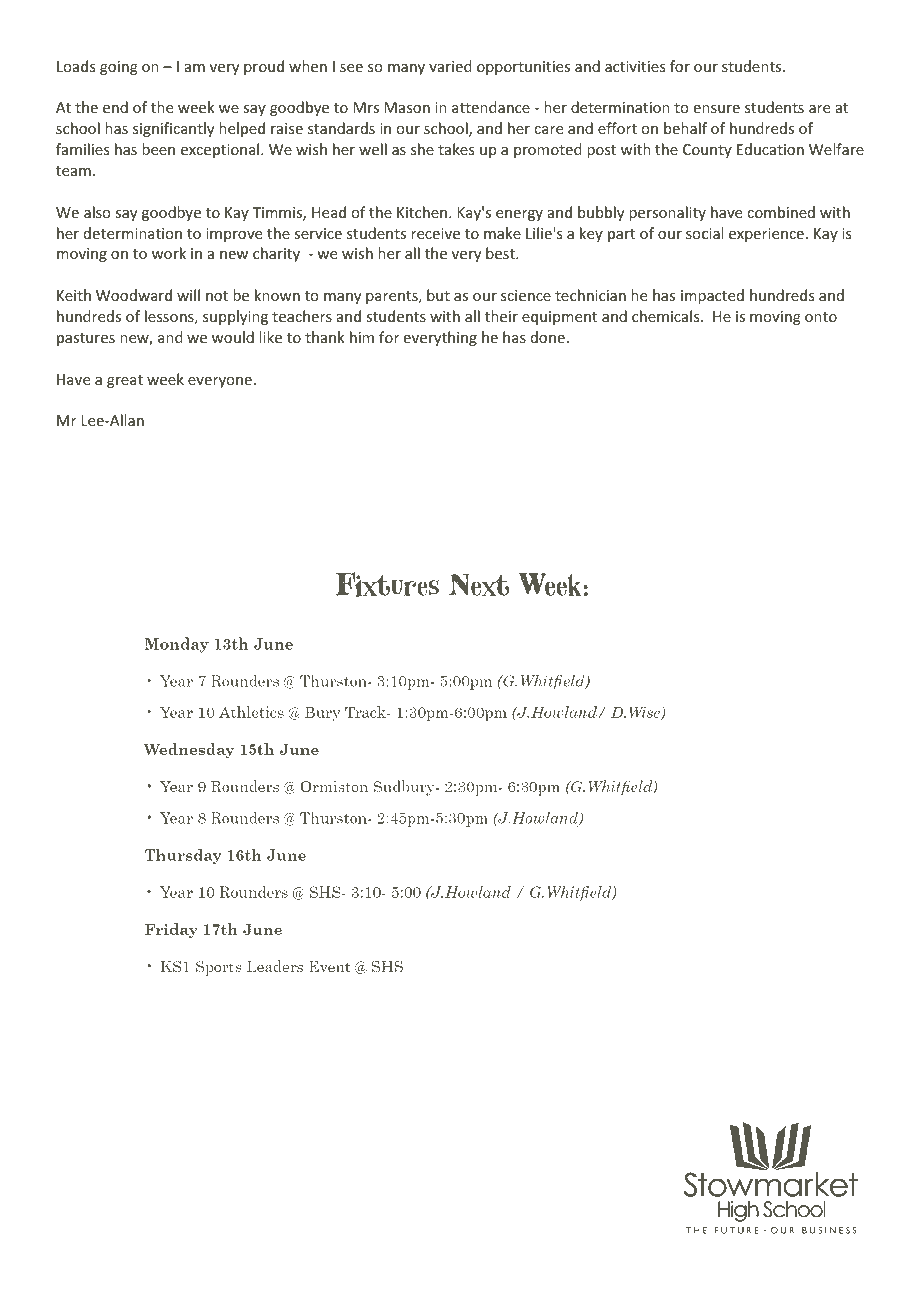  What do you see at coordinates (450, 66) in the document?
I see `varied` at bounding box center [450, 66].
